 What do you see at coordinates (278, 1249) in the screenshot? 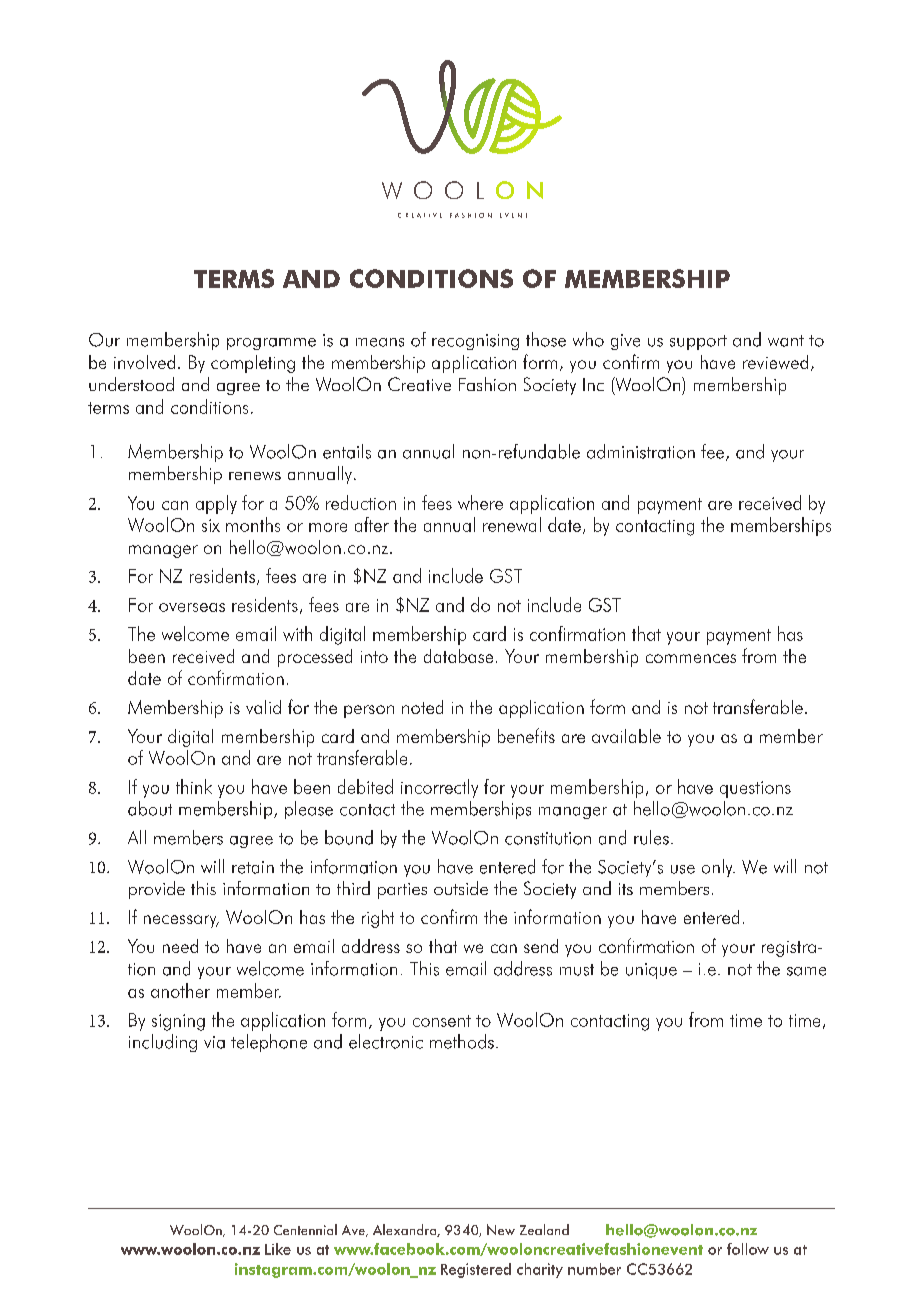
I see `Like` at bounding box center [278, 1249].
